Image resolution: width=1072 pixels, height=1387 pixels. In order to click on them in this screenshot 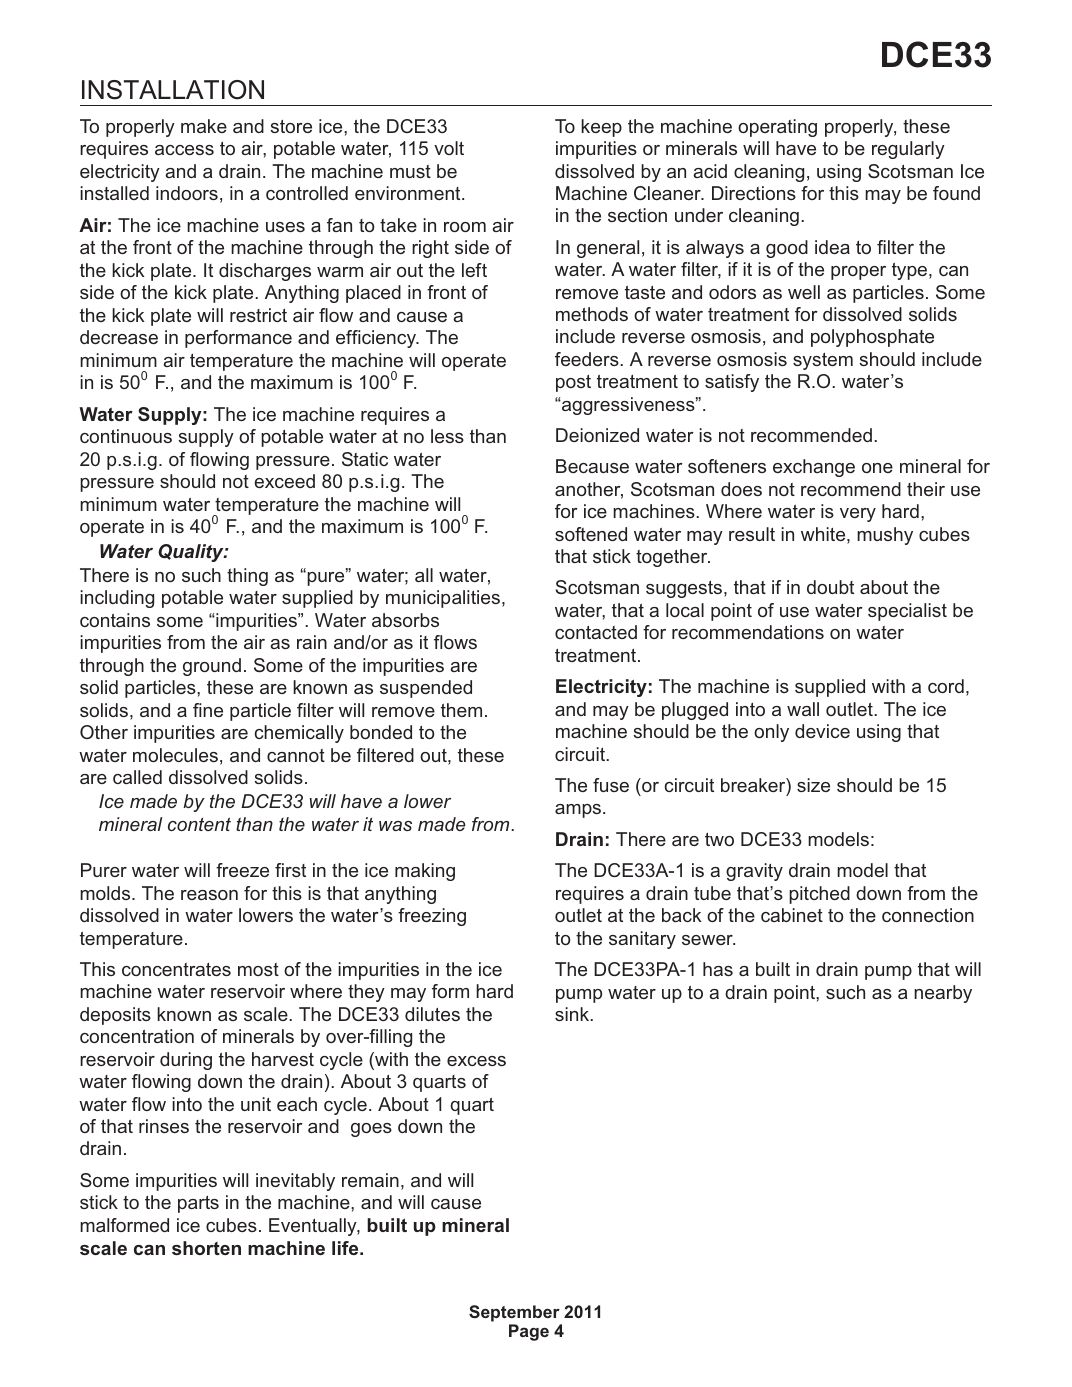, I will do `click(461, 710)`.
